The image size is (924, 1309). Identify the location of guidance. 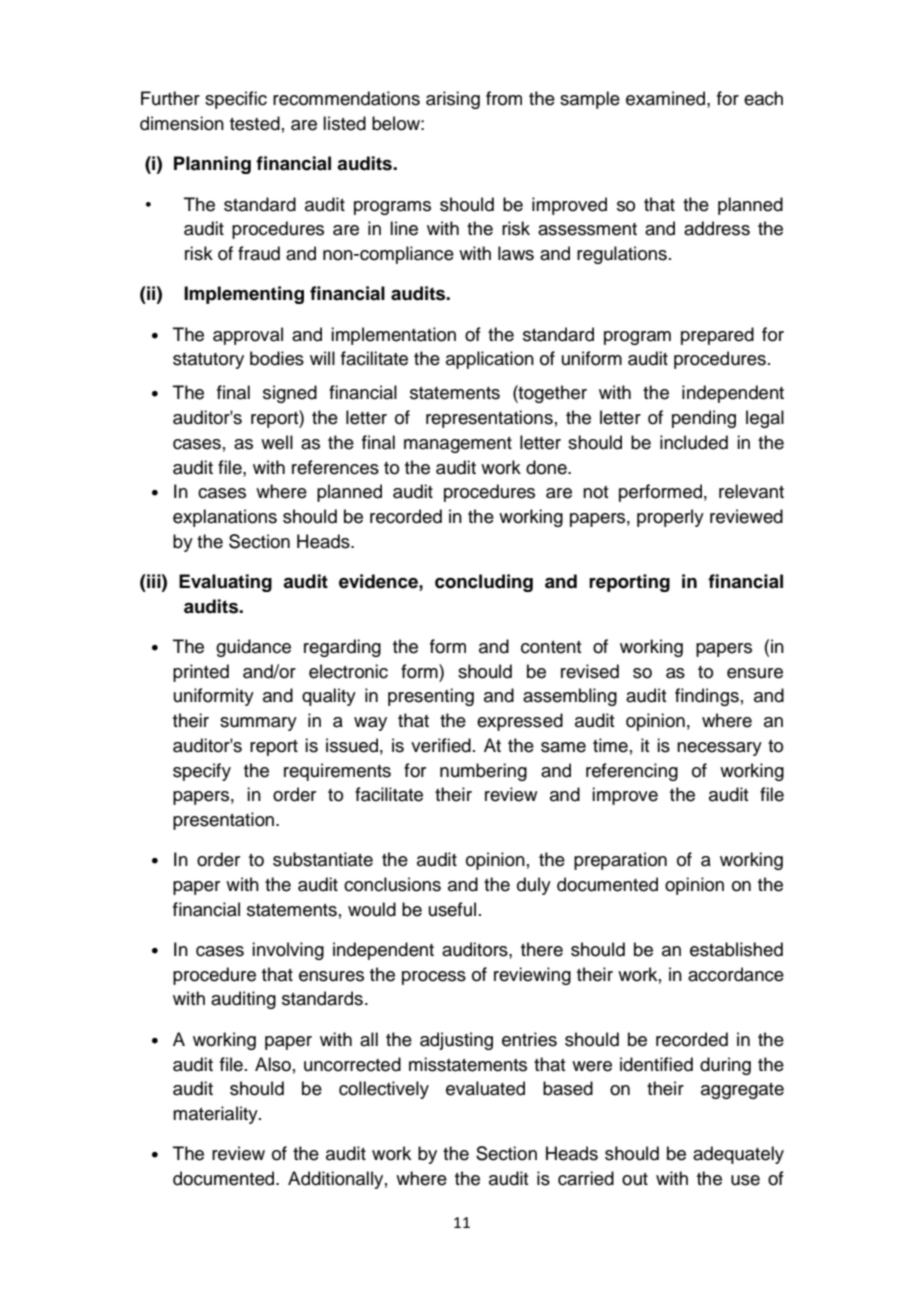
(253, 648).
